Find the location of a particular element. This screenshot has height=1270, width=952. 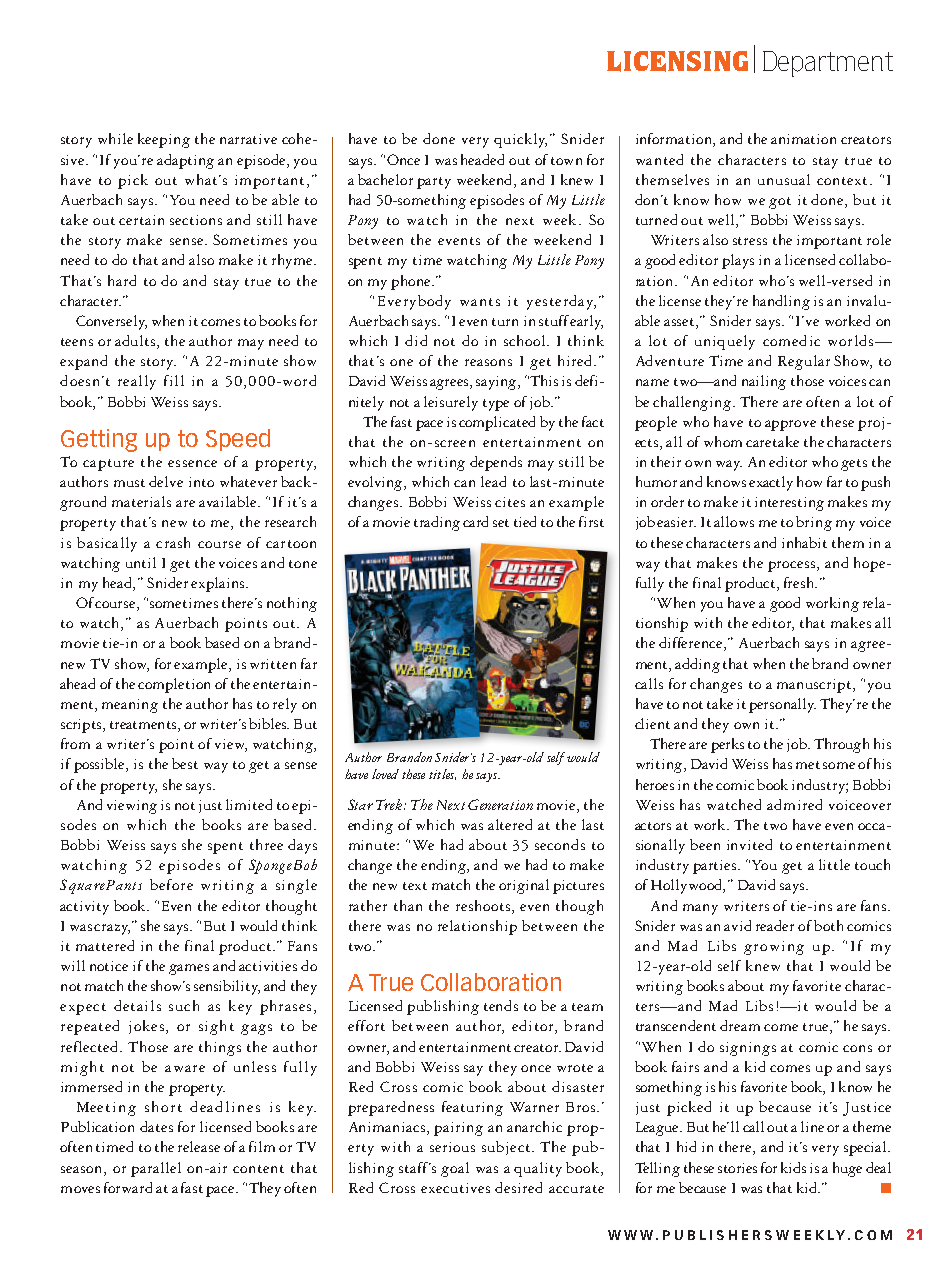

before is located at coordinates (171, 884).
